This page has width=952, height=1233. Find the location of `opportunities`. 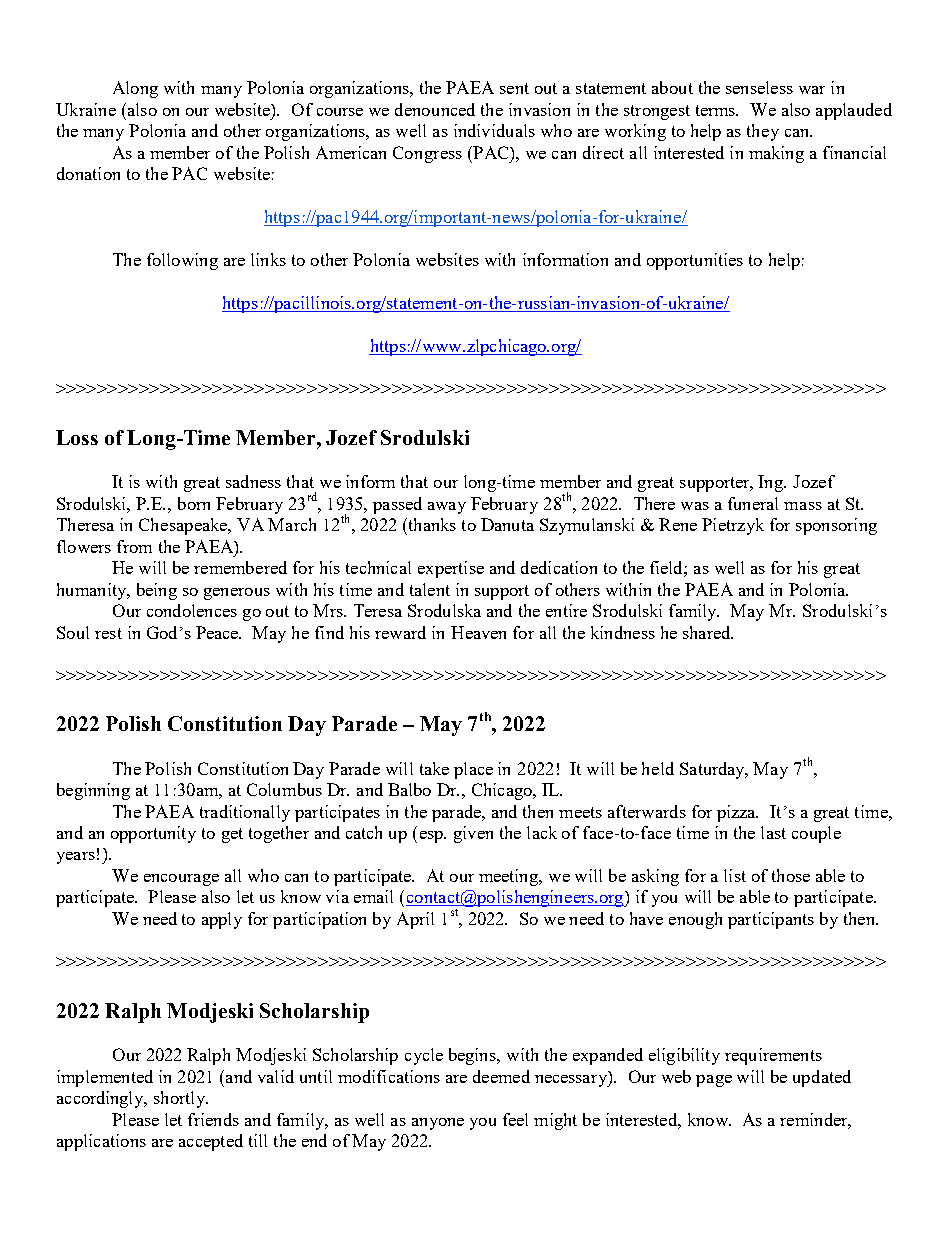

opportunities is located at coordinates (695, 261).
